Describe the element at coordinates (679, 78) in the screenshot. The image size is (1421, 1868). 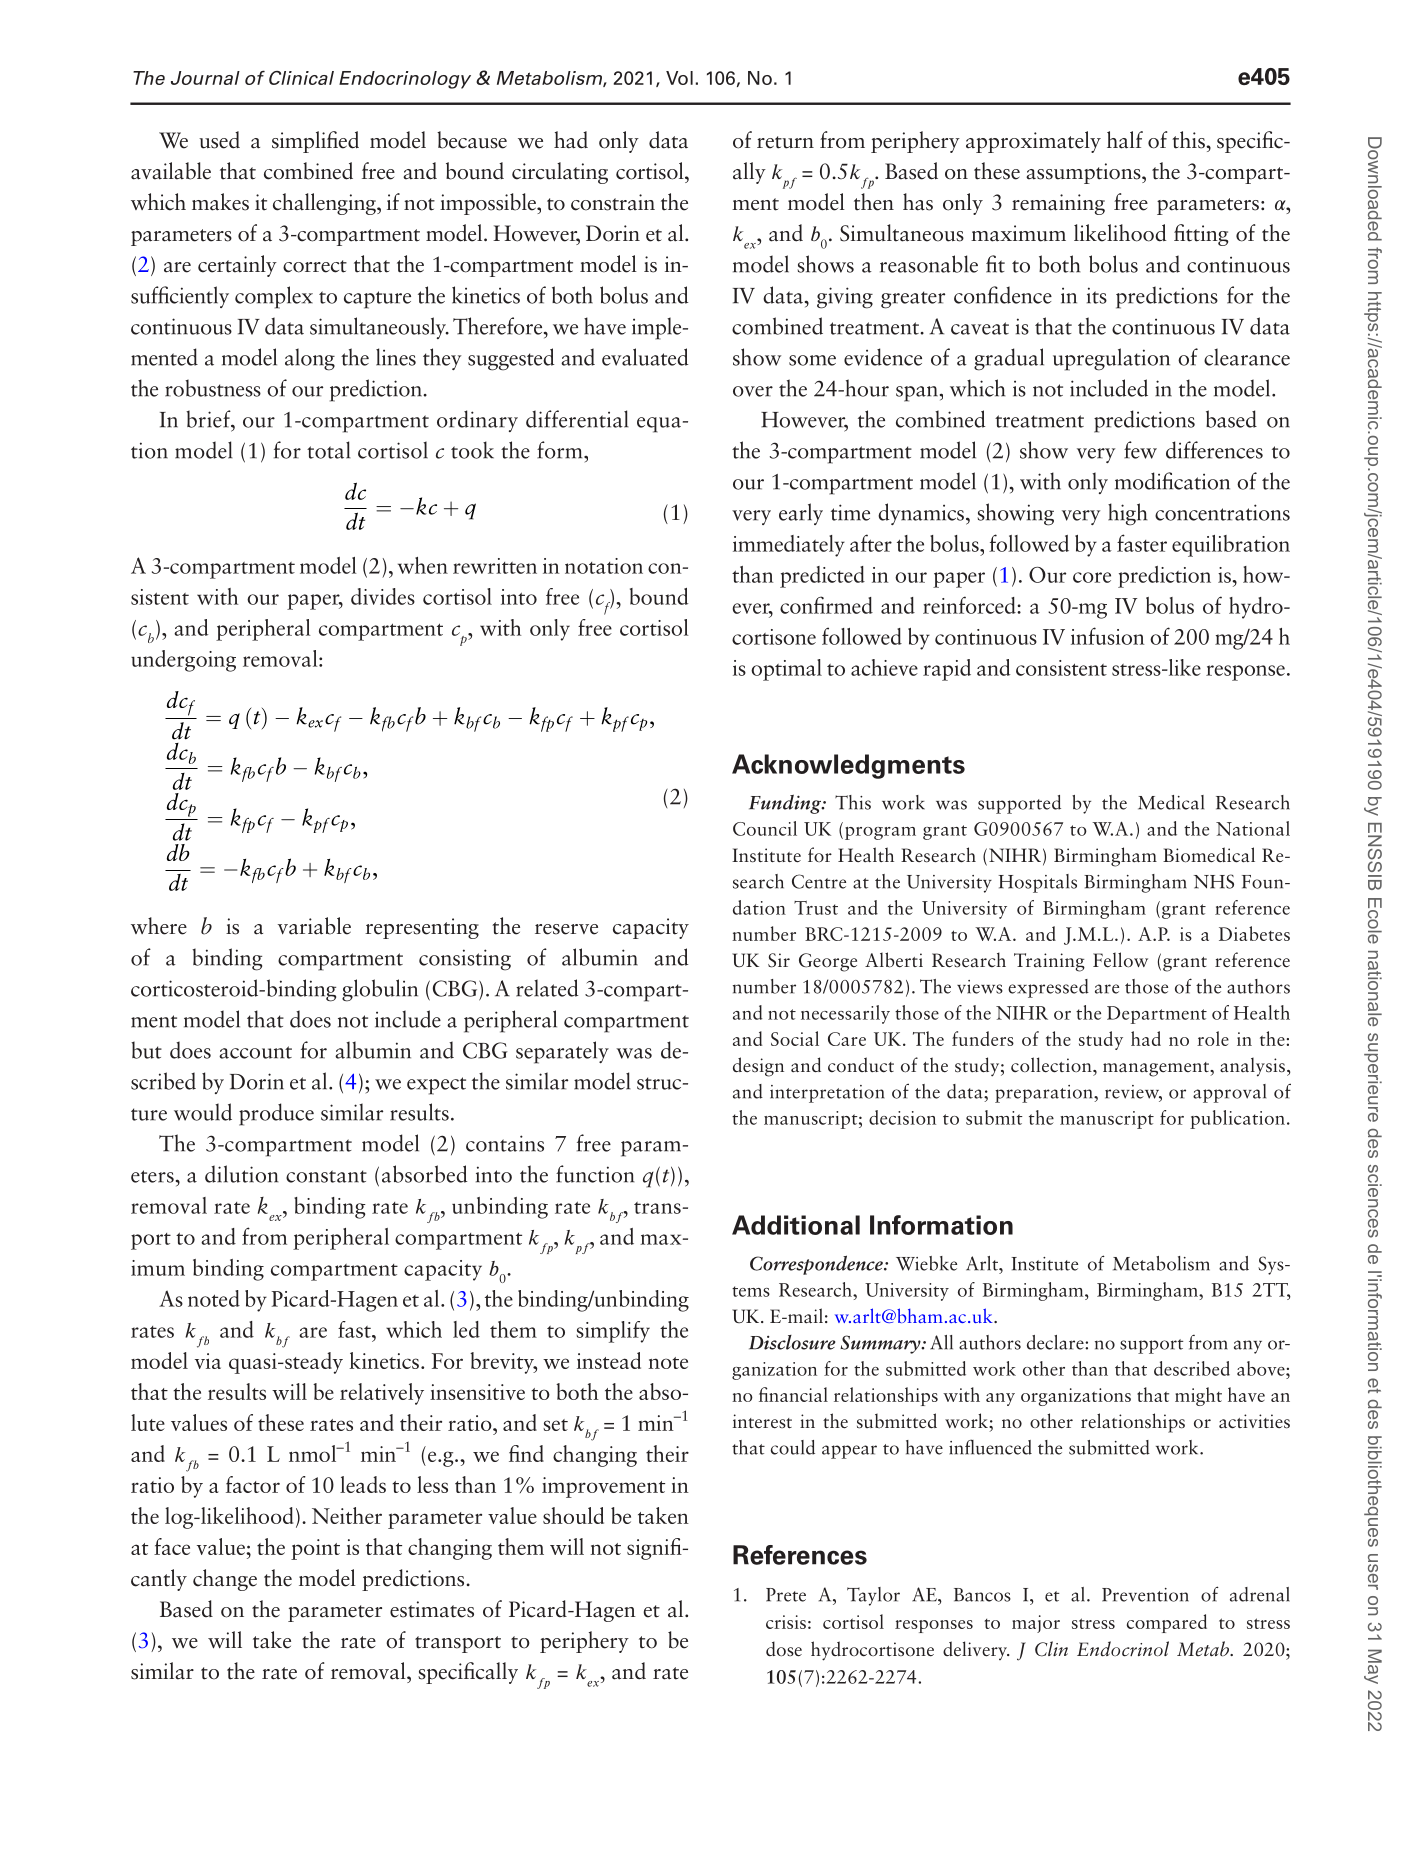
I see `Vol` at that location.
